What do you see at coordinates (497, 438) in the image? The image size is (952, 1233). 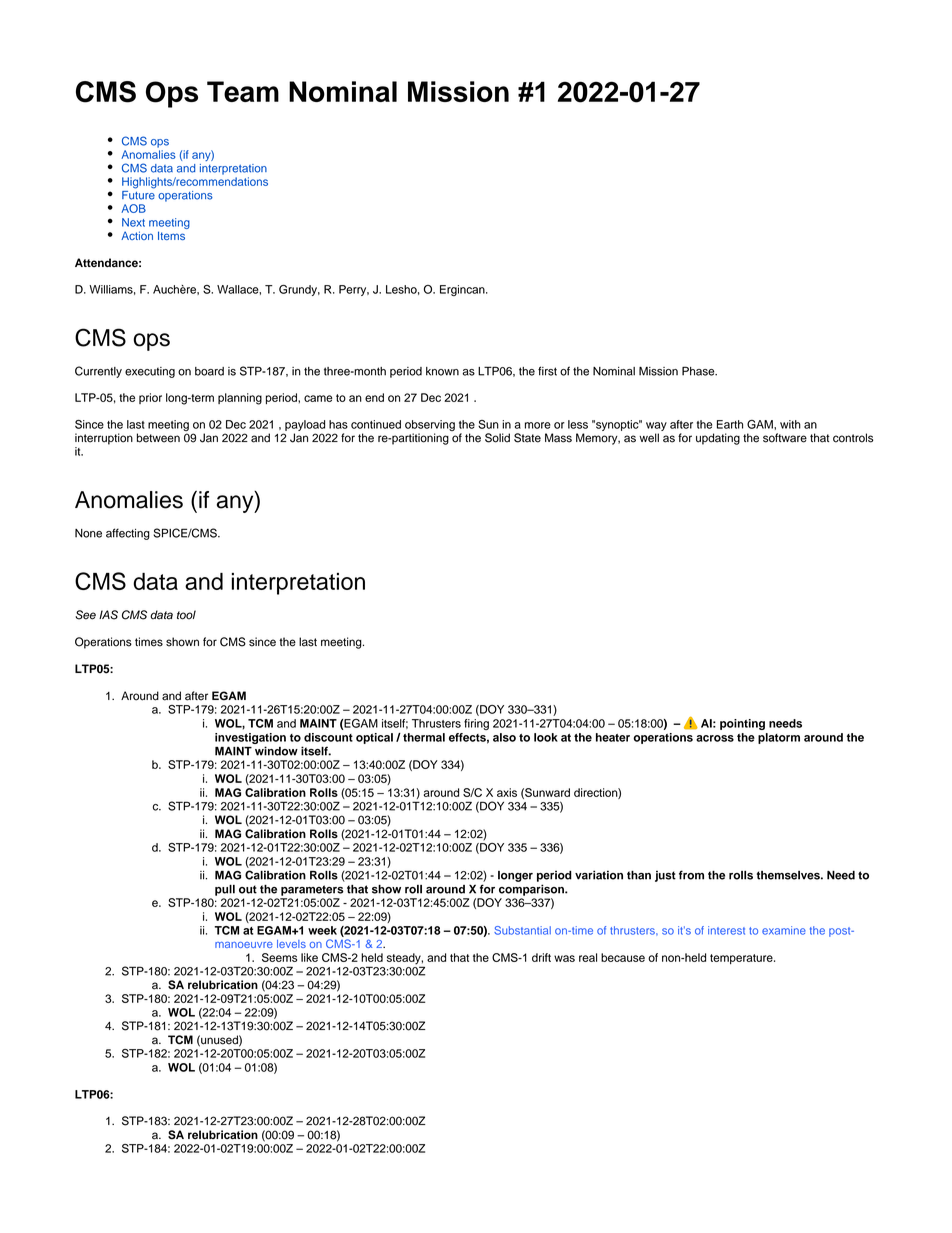 I see `Solid` at bounding box center [497, 438].
